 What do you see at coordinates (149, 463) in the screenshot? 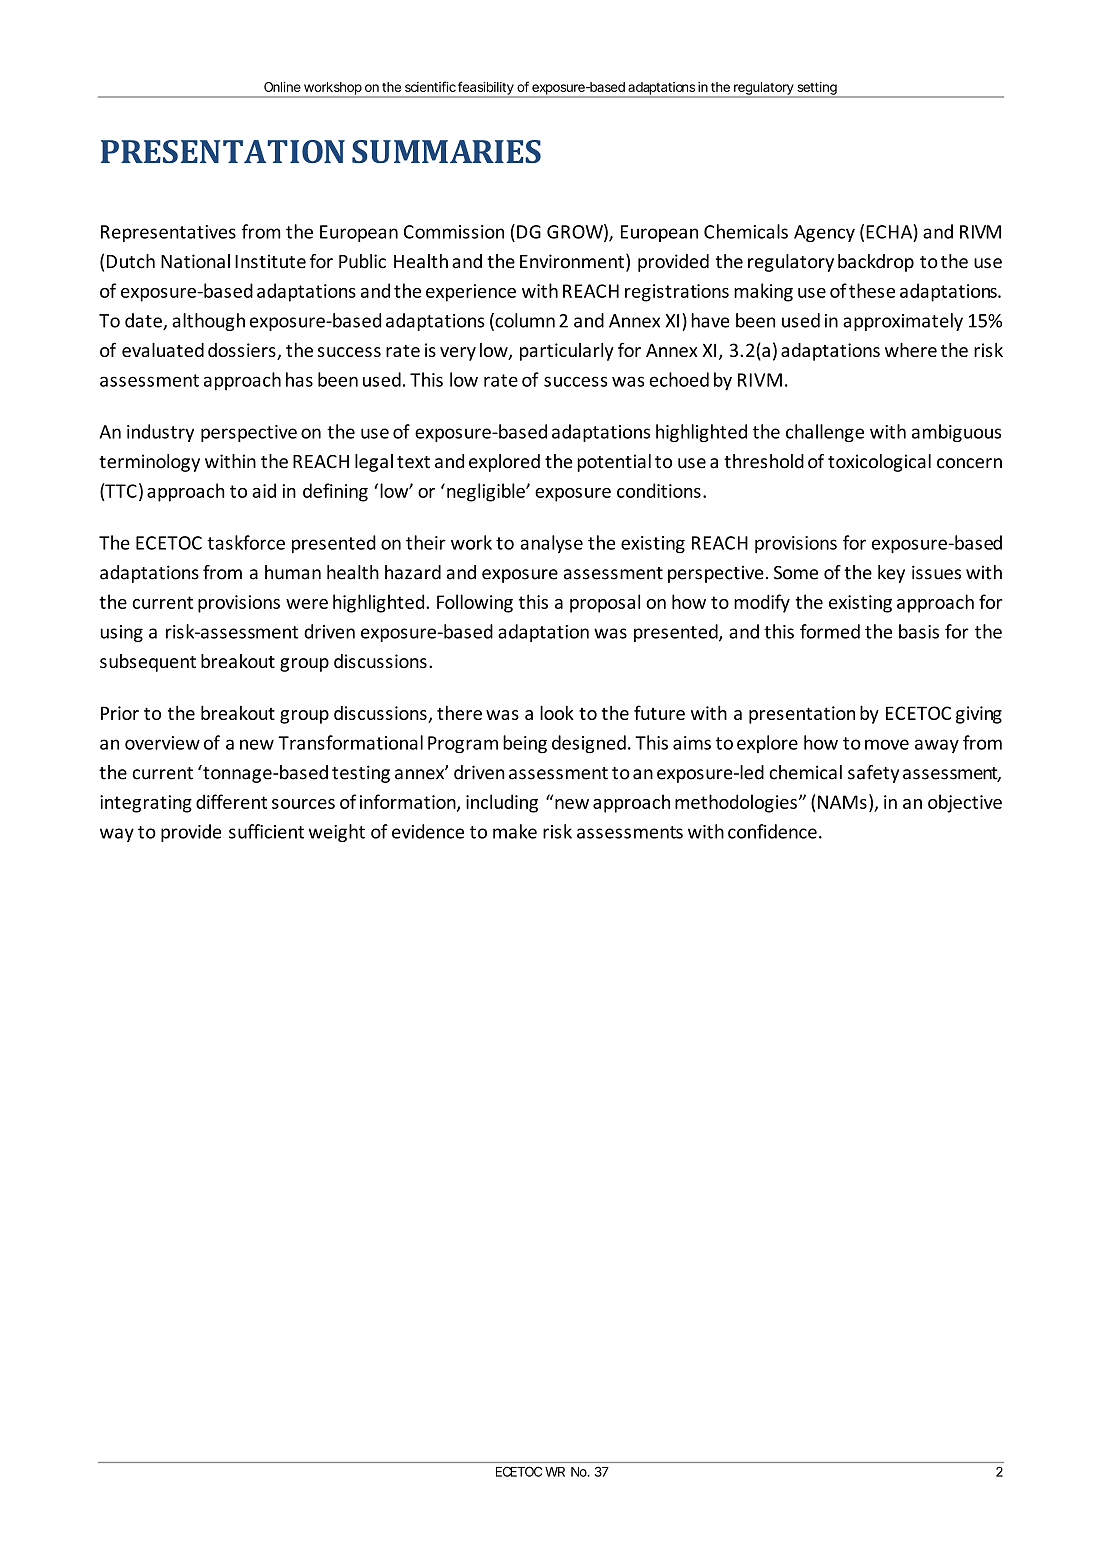
I see `terminology` at bounding box center [149, 463].
